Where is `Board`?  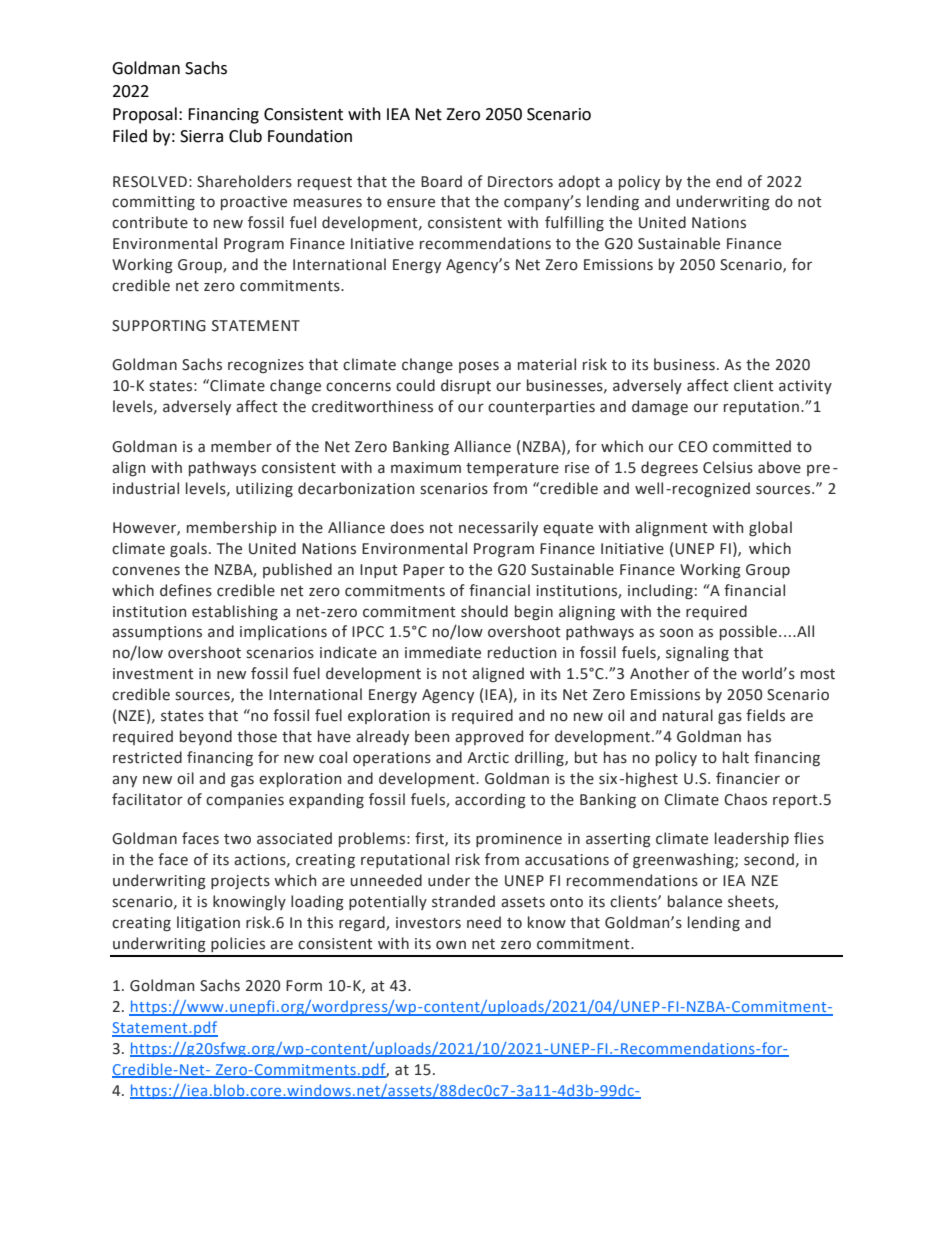 Board is located at coordinates (441, 181).
